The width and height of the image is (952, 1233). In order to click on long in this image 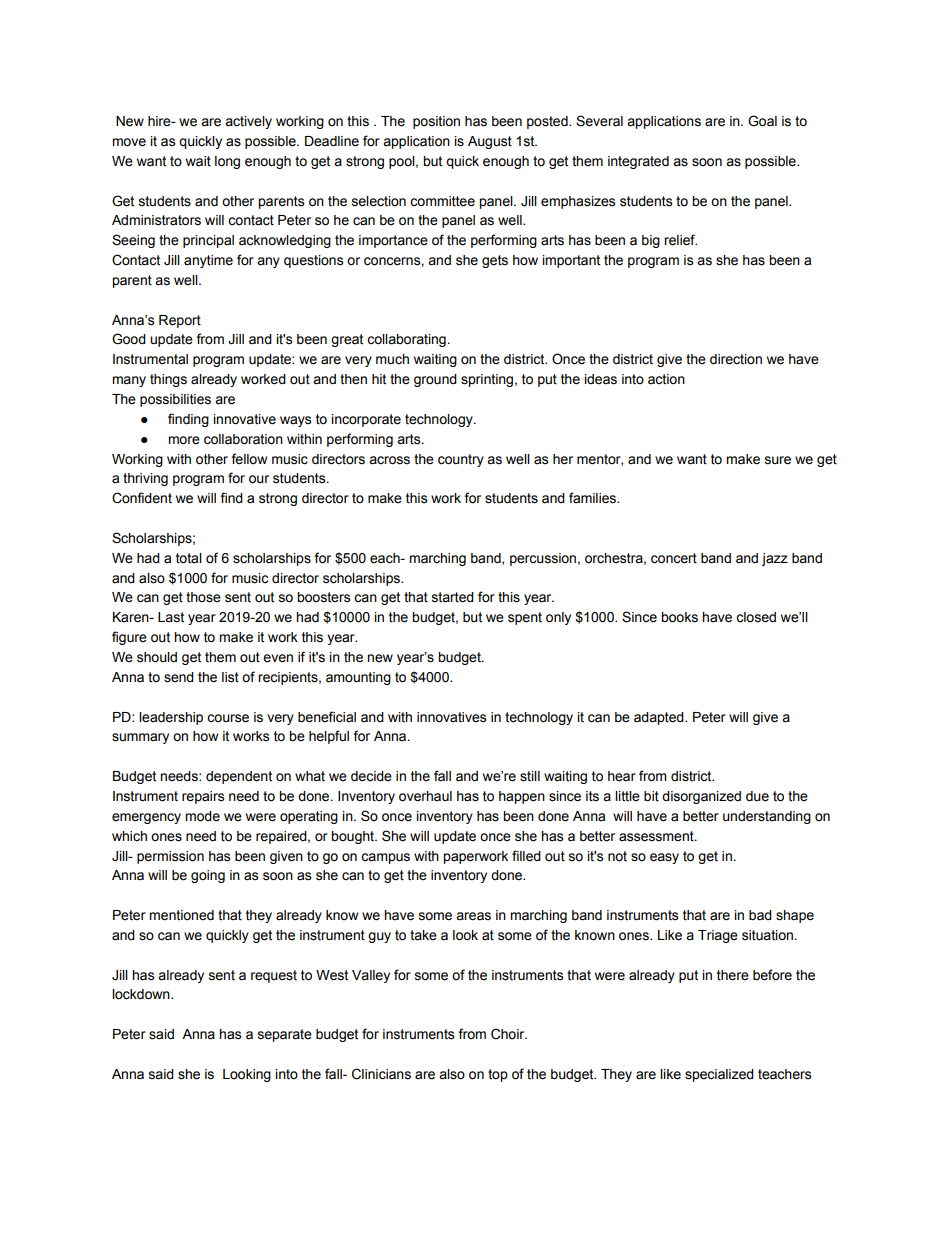, I will do `click(227, 162)`.
